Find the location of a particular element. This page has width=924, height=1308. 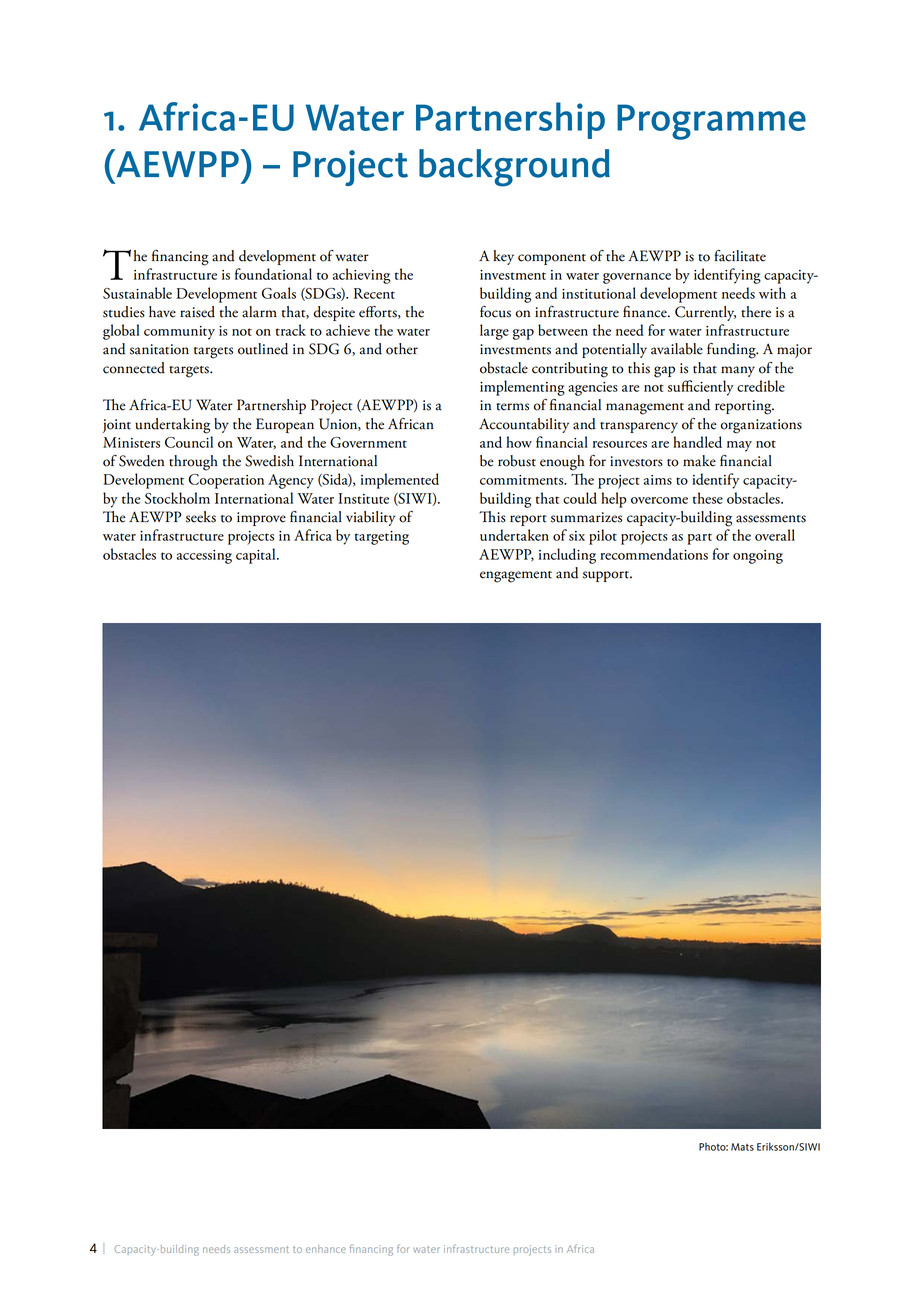

foundational is located at coordinates (273, 274).
